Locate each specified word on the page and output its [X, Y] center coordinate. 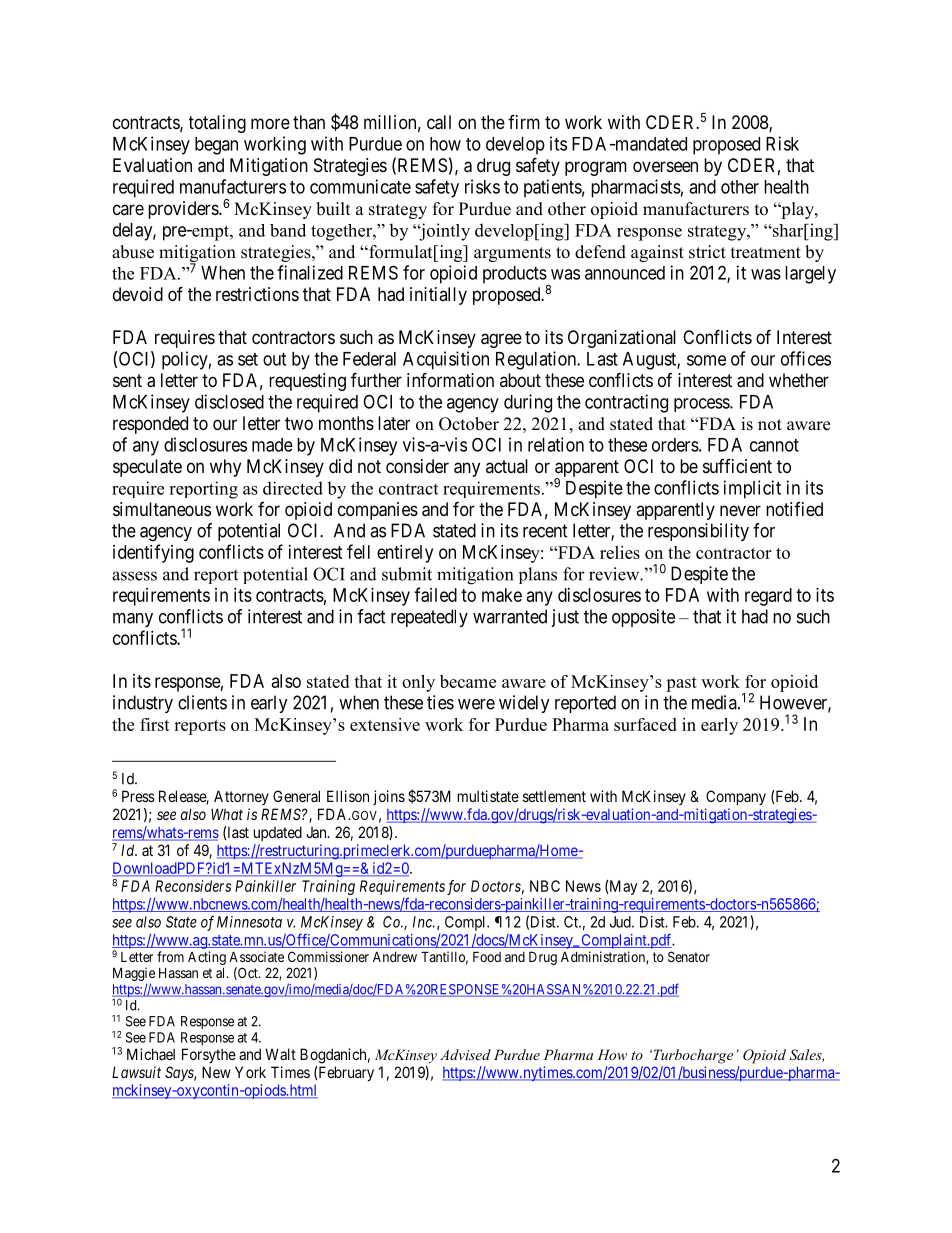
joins [389, 797]
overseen [665, 166]
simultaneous [162, 509]
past [681, 684]
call [439, 122]
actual [507, 466]
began [216, 146]
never [740, 510]
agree [501, 340]
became [468, 681]
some [706, 360]
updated [278, 833]
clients [202, 702]
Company [736, 797]
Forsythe [209, 1055]
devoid [138, 294]
